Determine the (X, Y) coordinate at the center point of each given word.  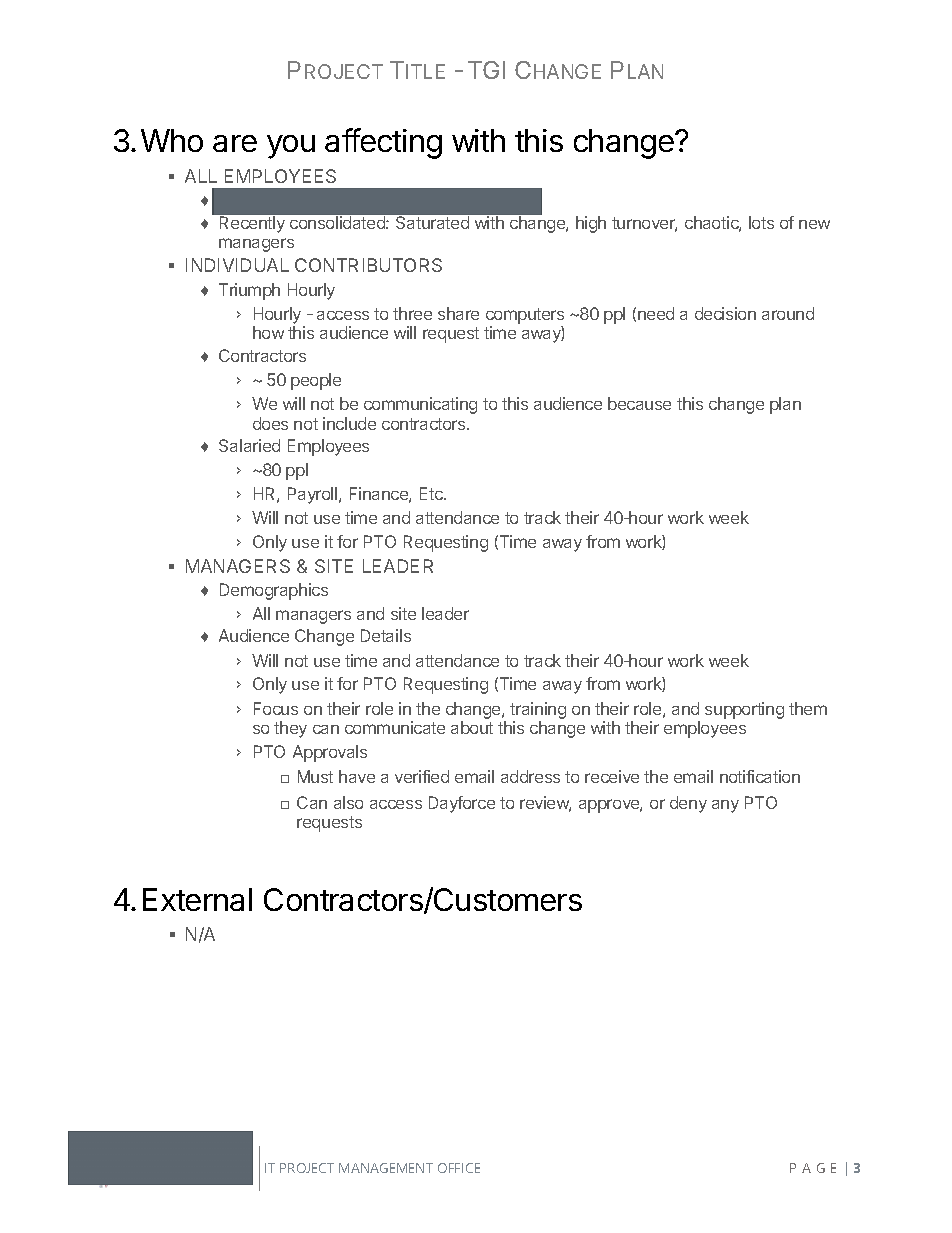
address (530, 776)
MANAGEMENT (386, 1168)
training (538, 710)
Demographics (274, 591)
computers (525, 316)
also (348, 802)
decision (725, 313)
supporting (744, 710)
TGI (486, 70)
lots (761, 222)
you (291, 147)
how (268, 332)
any (725, 806)
